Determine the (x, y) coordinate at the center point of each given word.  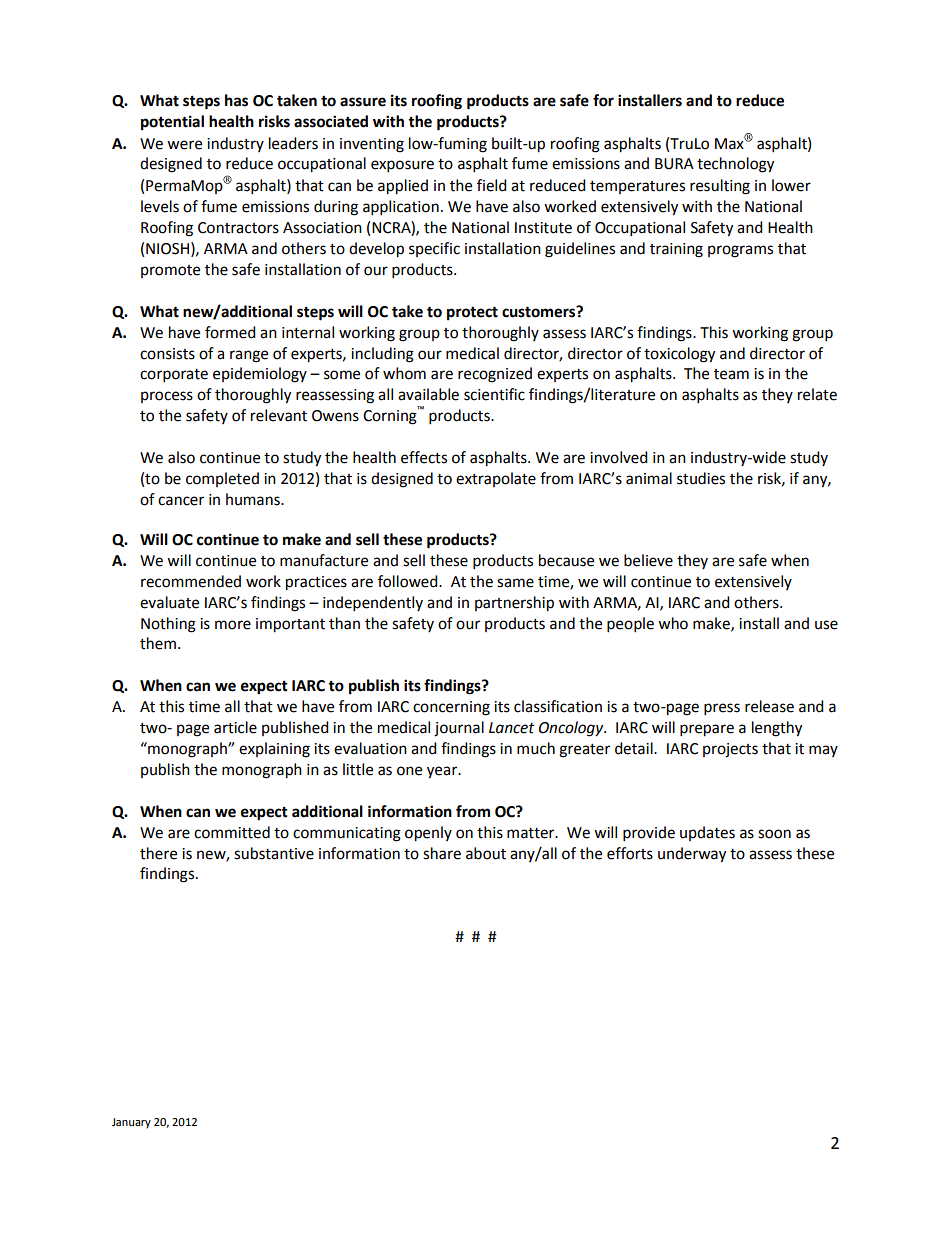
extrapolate (496, 479)
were (184, 145)
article (235, 727)
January (131, 1123)
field (492, 185)
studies (701, 478)
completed (222, 479)
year (443, 772)
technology (735, 165)
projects (730, 750)
